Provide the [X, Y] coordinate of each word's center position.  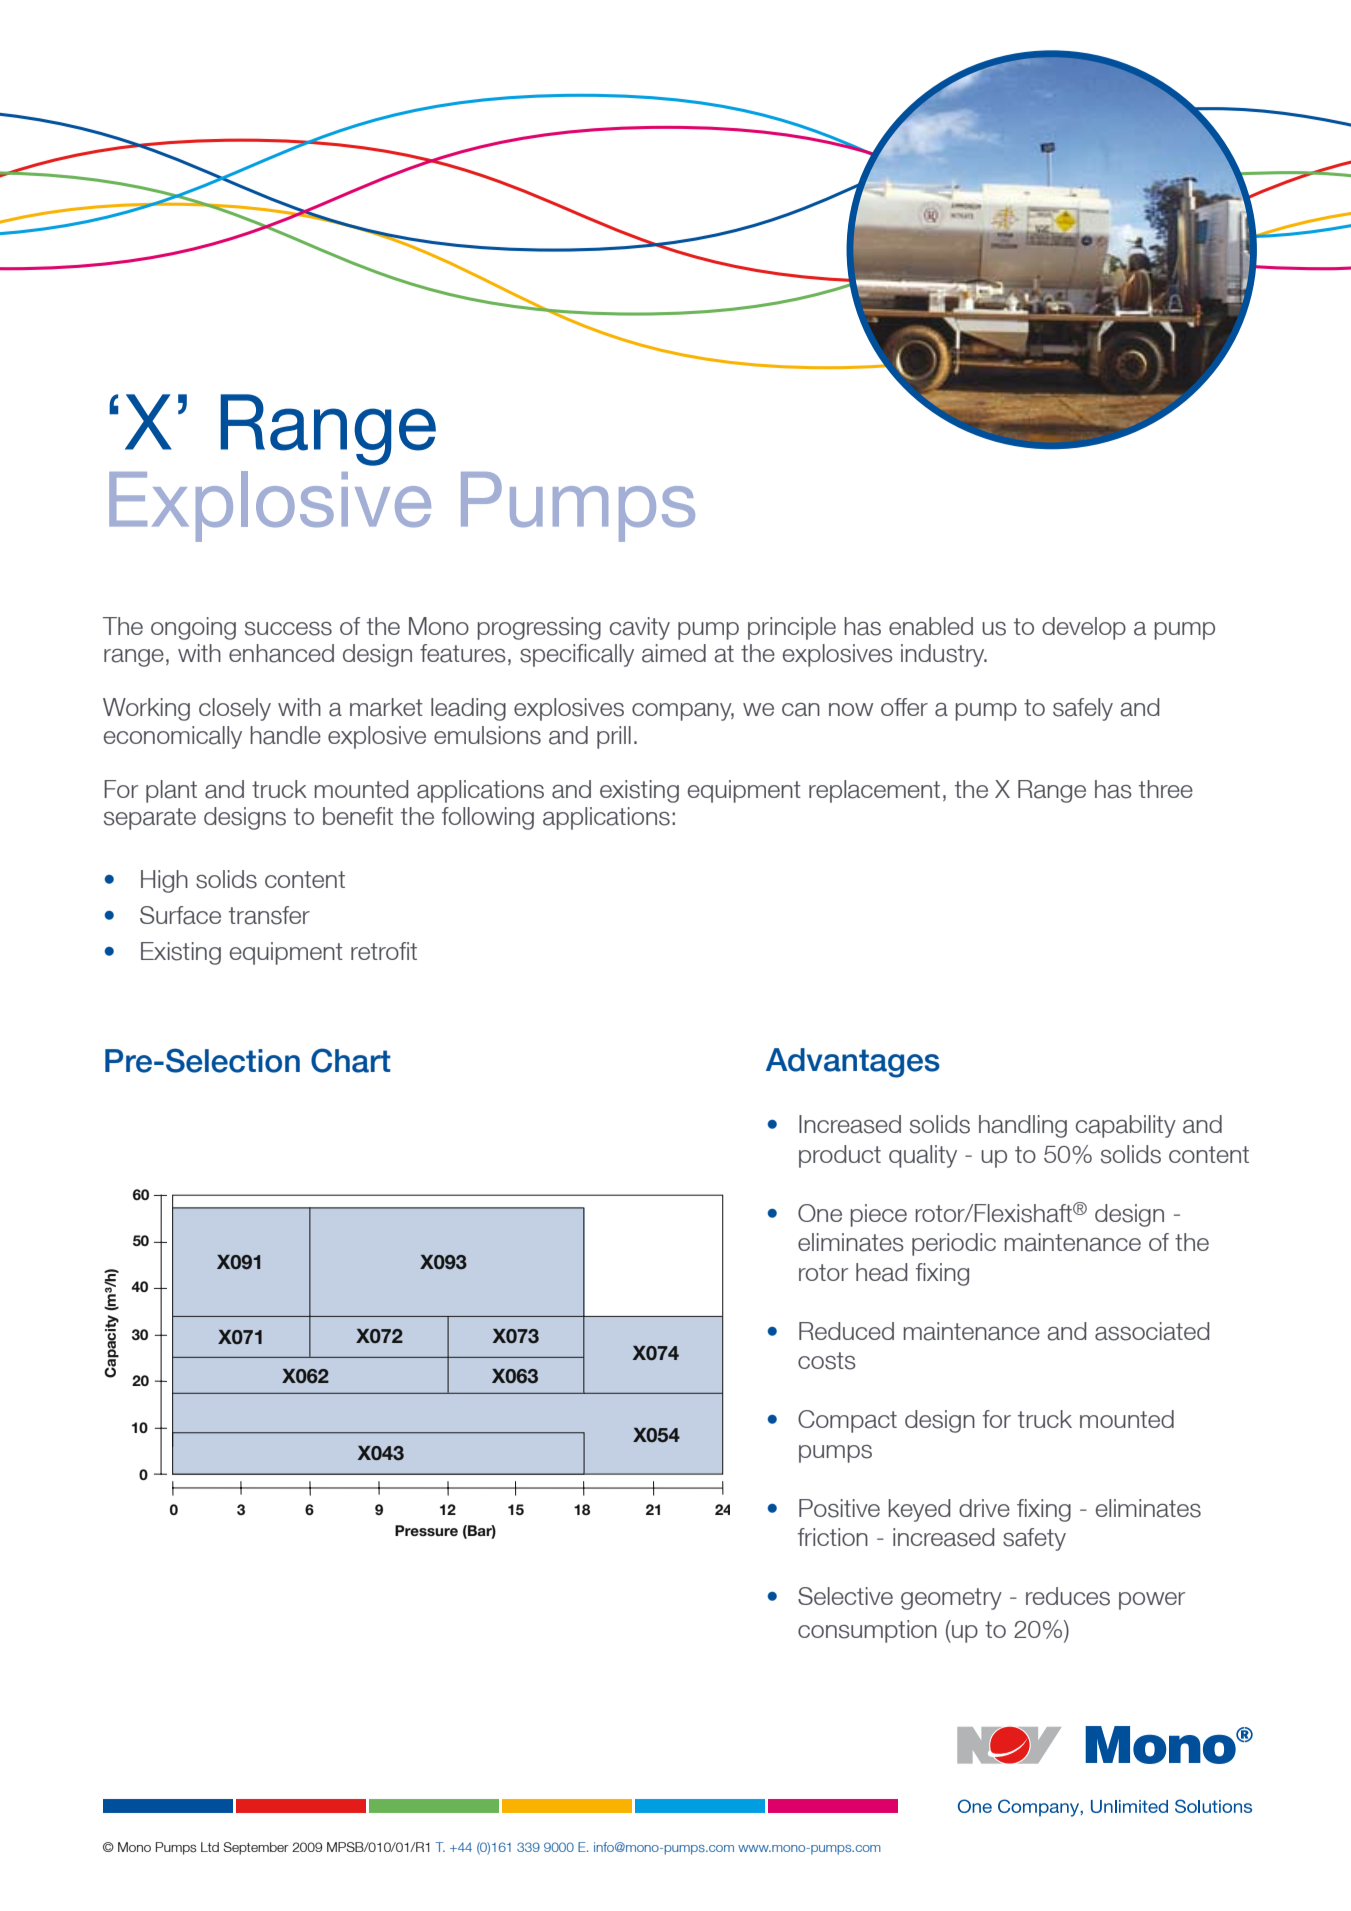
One [820, 1213]
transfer [269, 915]
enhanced [281, 653]
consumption [867, 1631]
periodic [954, 1244]
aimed [674, 653]
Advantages [853, 1063]
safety [1034, 1539]
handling [1023, 1126]
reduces [1068, 1596]
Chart [351, 1060]
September [256, 1848]
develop [1084, 628]
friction [833, 1537]
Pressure [426, 1530]
